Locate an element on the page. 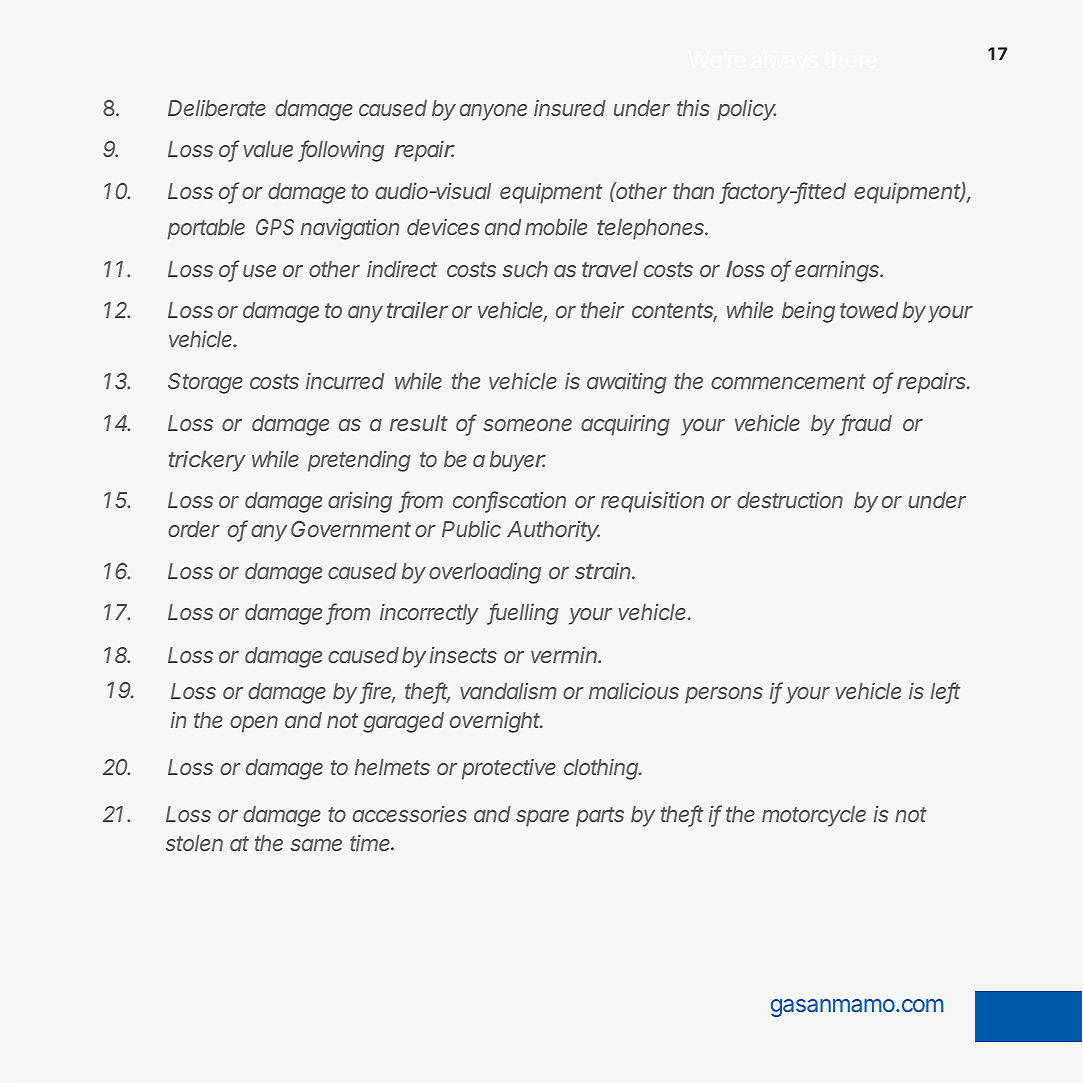  same is located at coordinates (316, 845).
